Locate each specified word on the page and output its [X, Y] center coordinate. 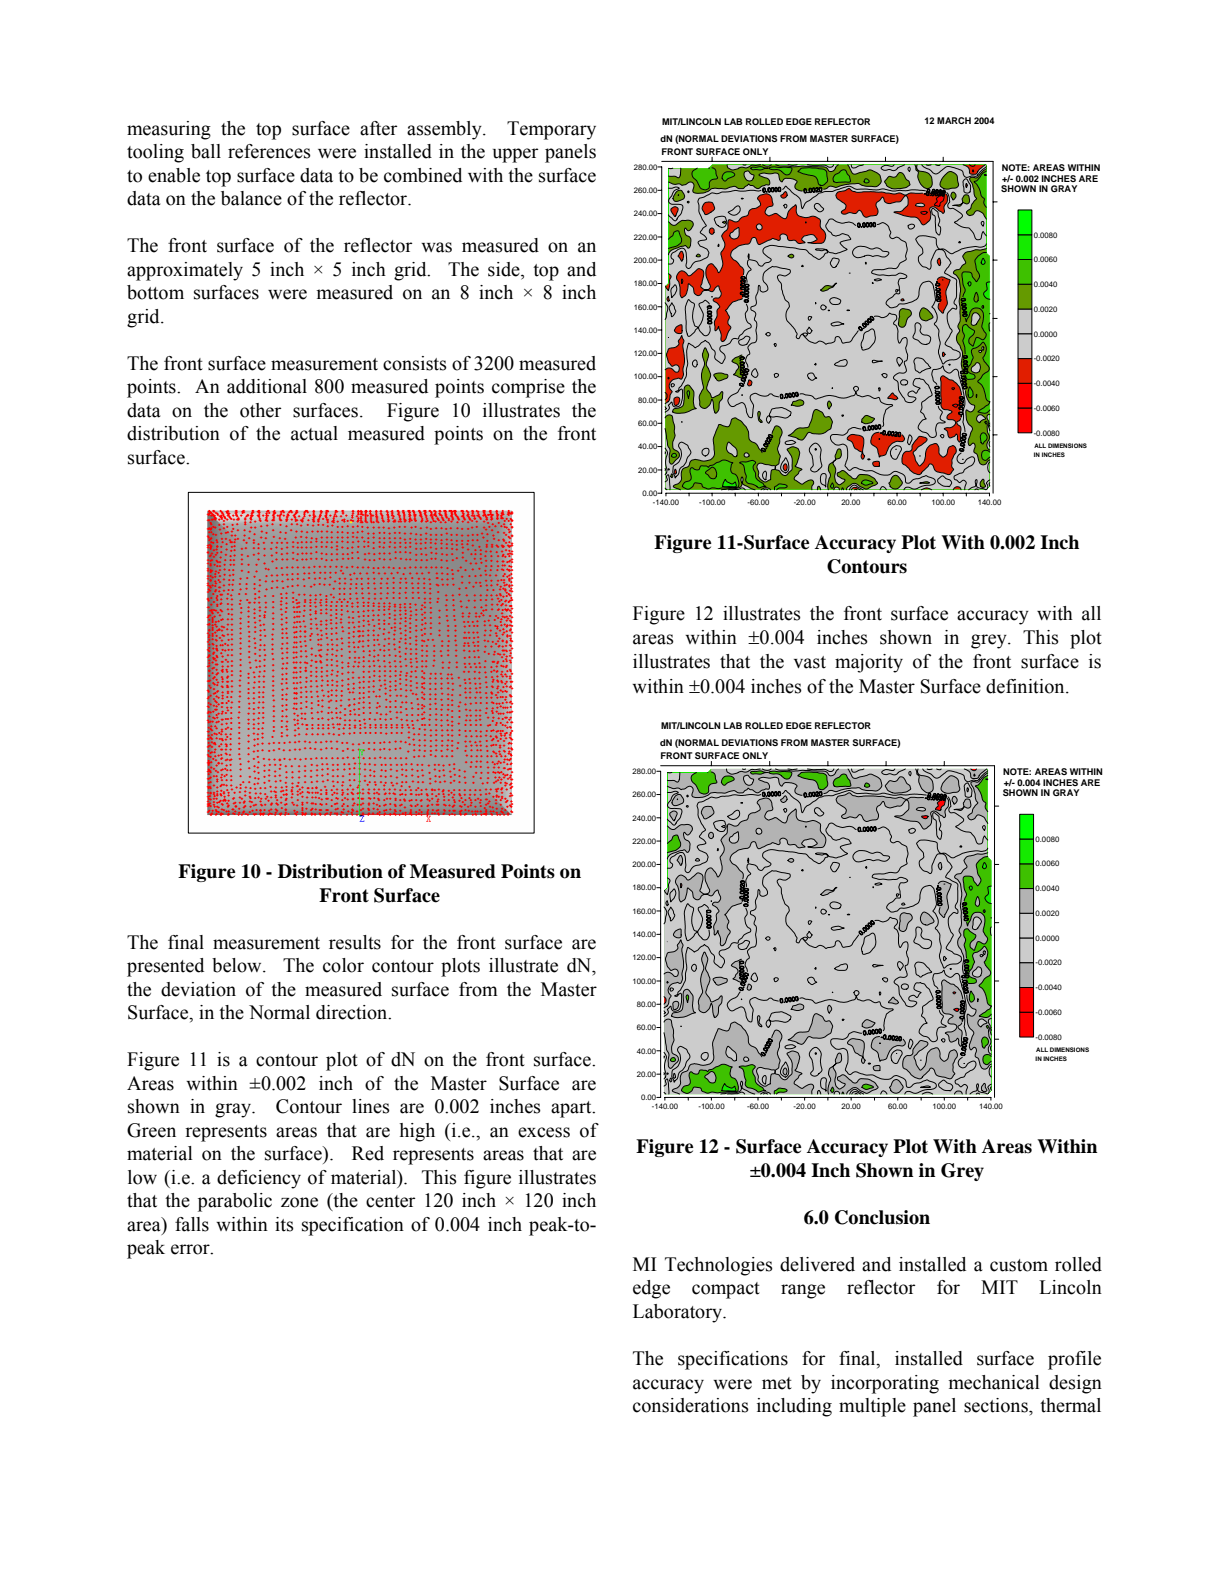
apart [572, 1109]
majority [869, 663]
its [284, 1224]
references [269, 151]
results [355, 942]
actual [314, 433]
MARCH [954, 120]
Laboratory [678, 1313]
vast [810, 662]
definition [1026, 686]
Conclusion [882, 1217]
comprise [528, 388]
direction [353, 1012]
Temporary [551, 130]
